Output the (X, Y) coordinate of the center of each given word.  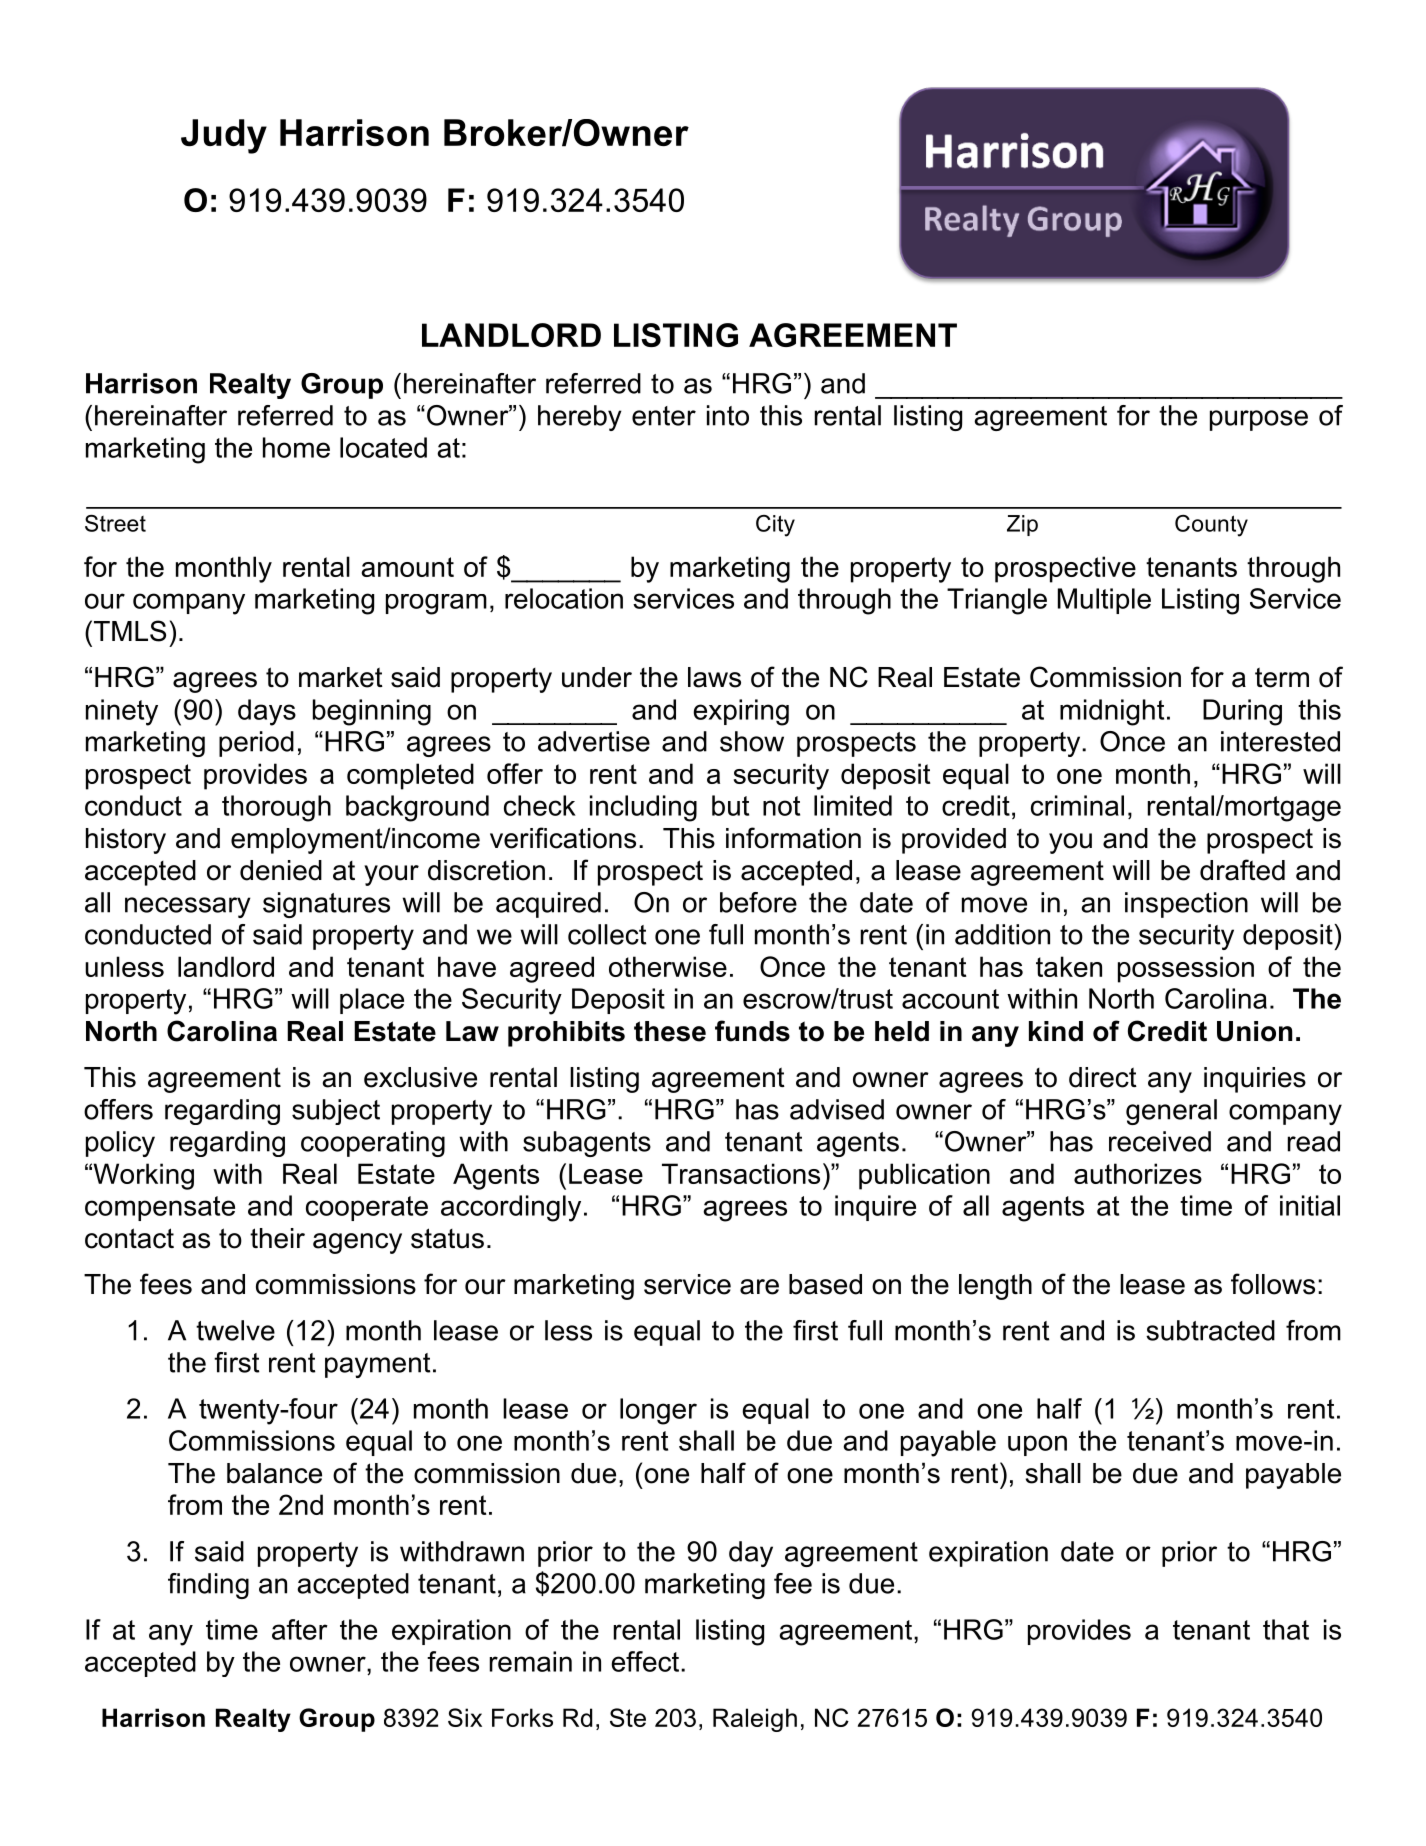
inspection (1186, 905)
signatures (326, 905)
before (758, 902)
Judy (224, 136)
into (728, 415)
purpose (1259, 420)
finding (208, 1586)
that (1286, 1629)
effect (645, 1661)
